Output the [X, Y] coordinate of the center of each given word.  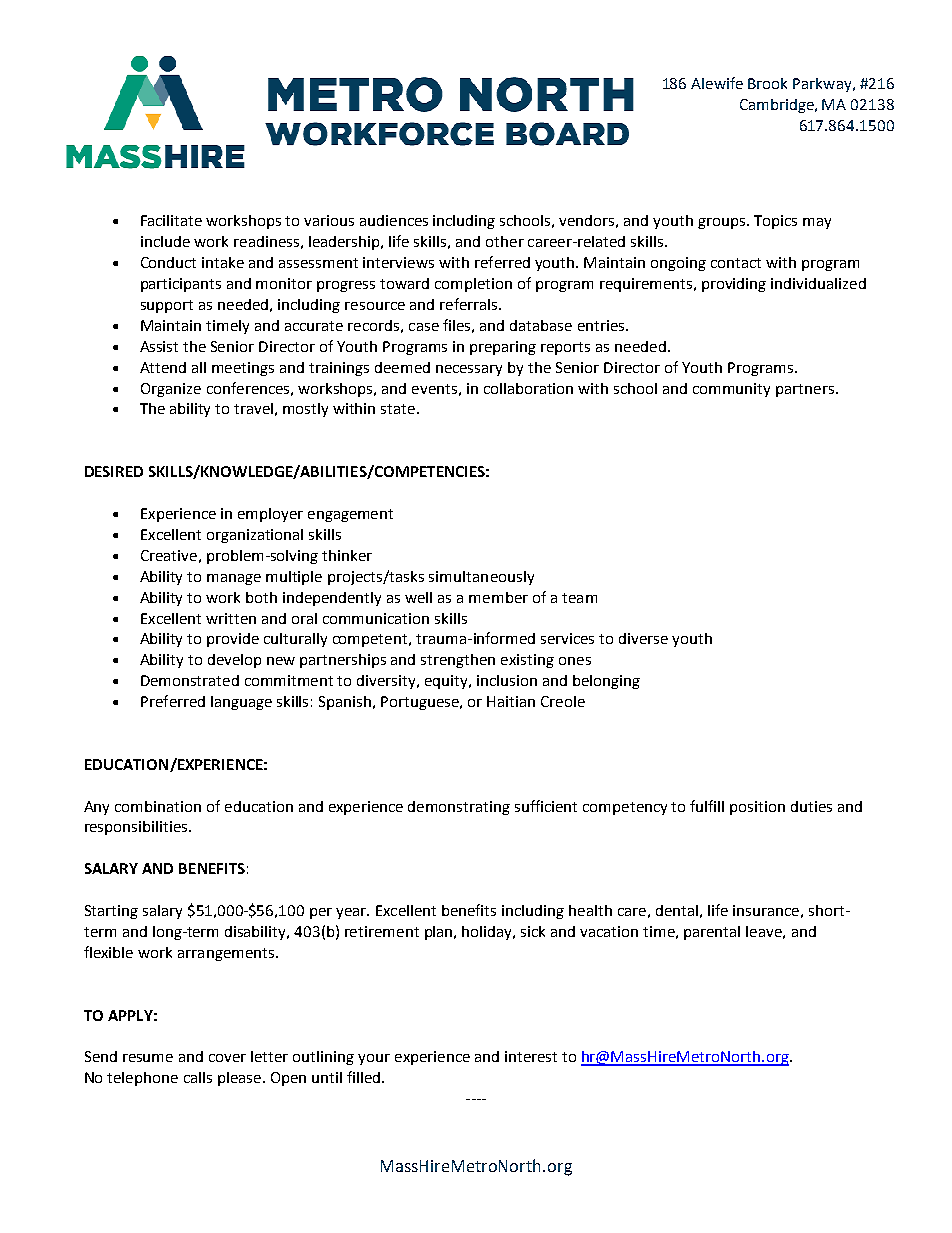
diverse [643, 638]
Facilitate [171, 220]
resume [148, 1058]
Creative [169, 555]
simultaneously [481, 578]
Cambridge [778, 106]
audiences [394, 220]
